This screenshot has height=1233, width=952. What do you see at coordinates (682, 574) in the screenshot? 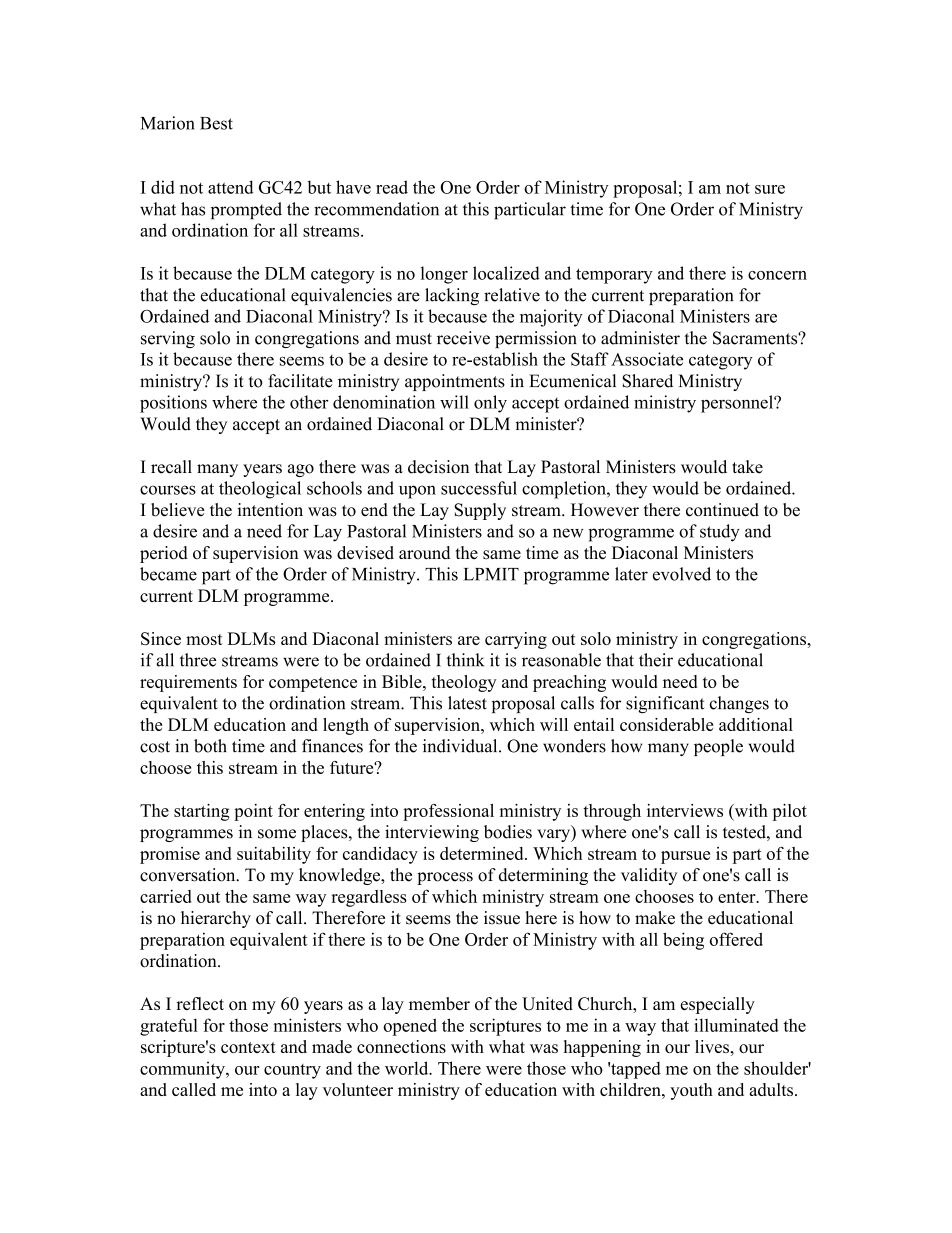
I see `evolved` at bounding box center [682, 574].
